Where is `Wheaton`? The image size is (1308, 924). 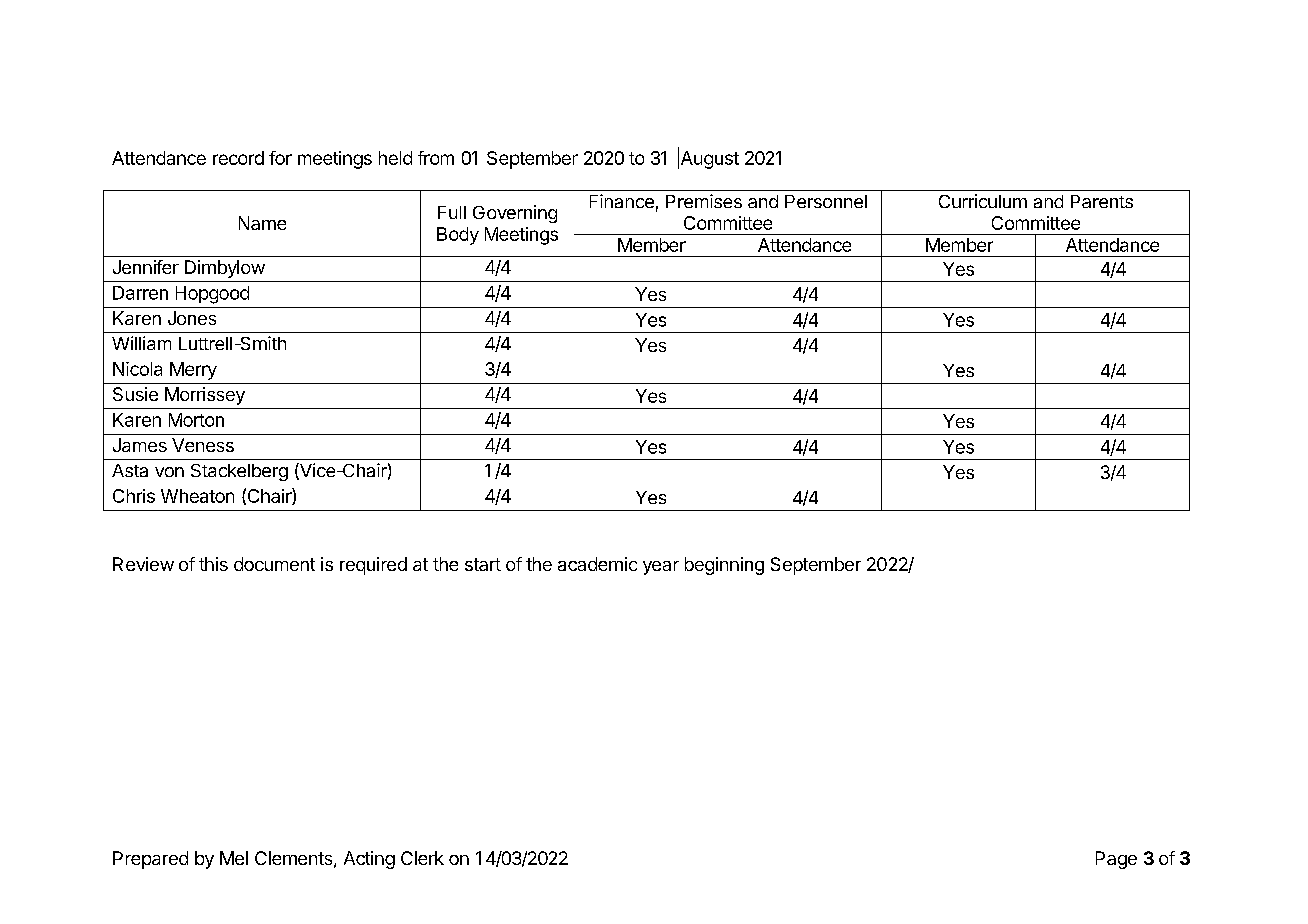 Wheaton is located at coordinates (197, 496).
